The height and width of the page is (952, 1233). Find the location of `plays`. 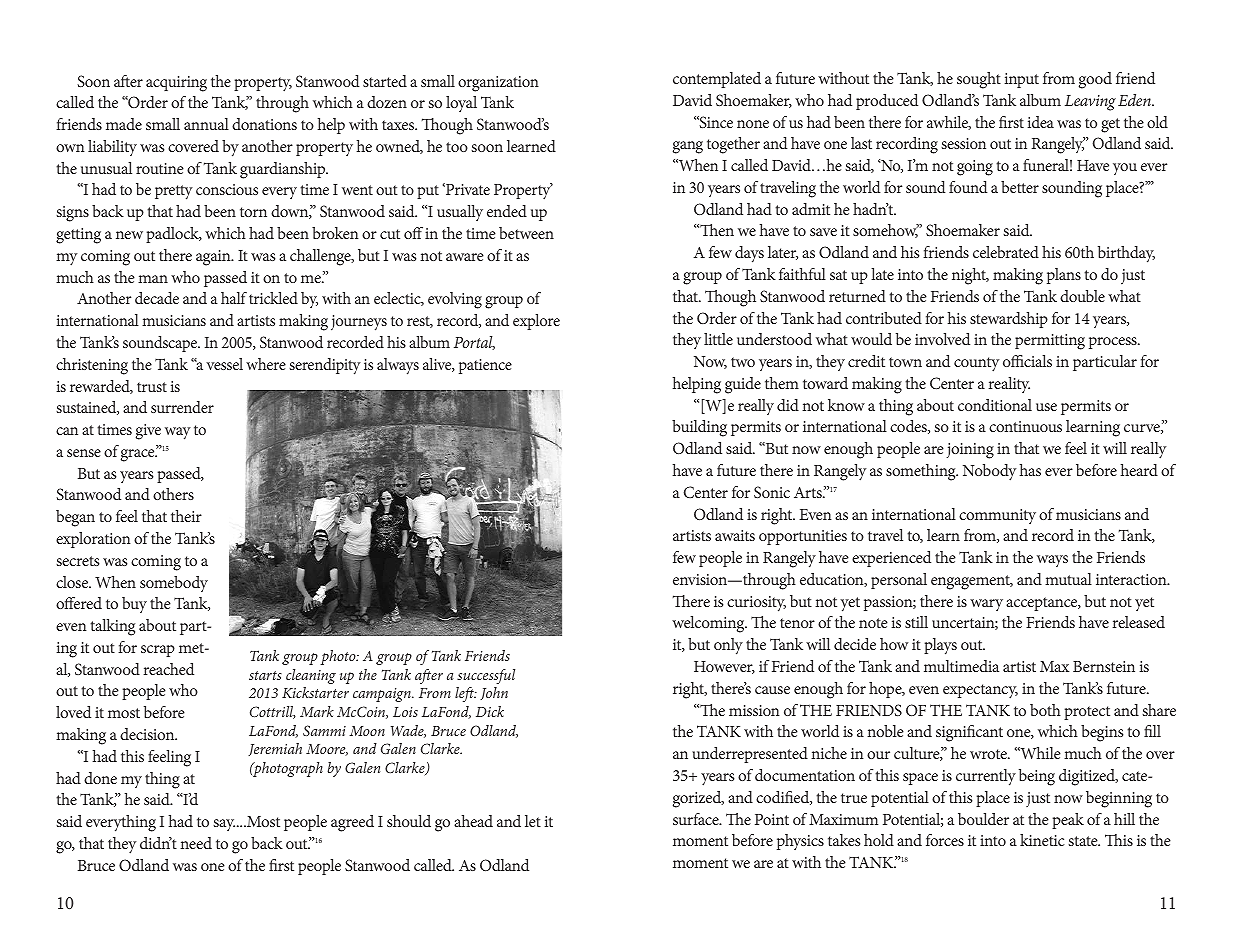

plays is located at coordinates (940, 646).
